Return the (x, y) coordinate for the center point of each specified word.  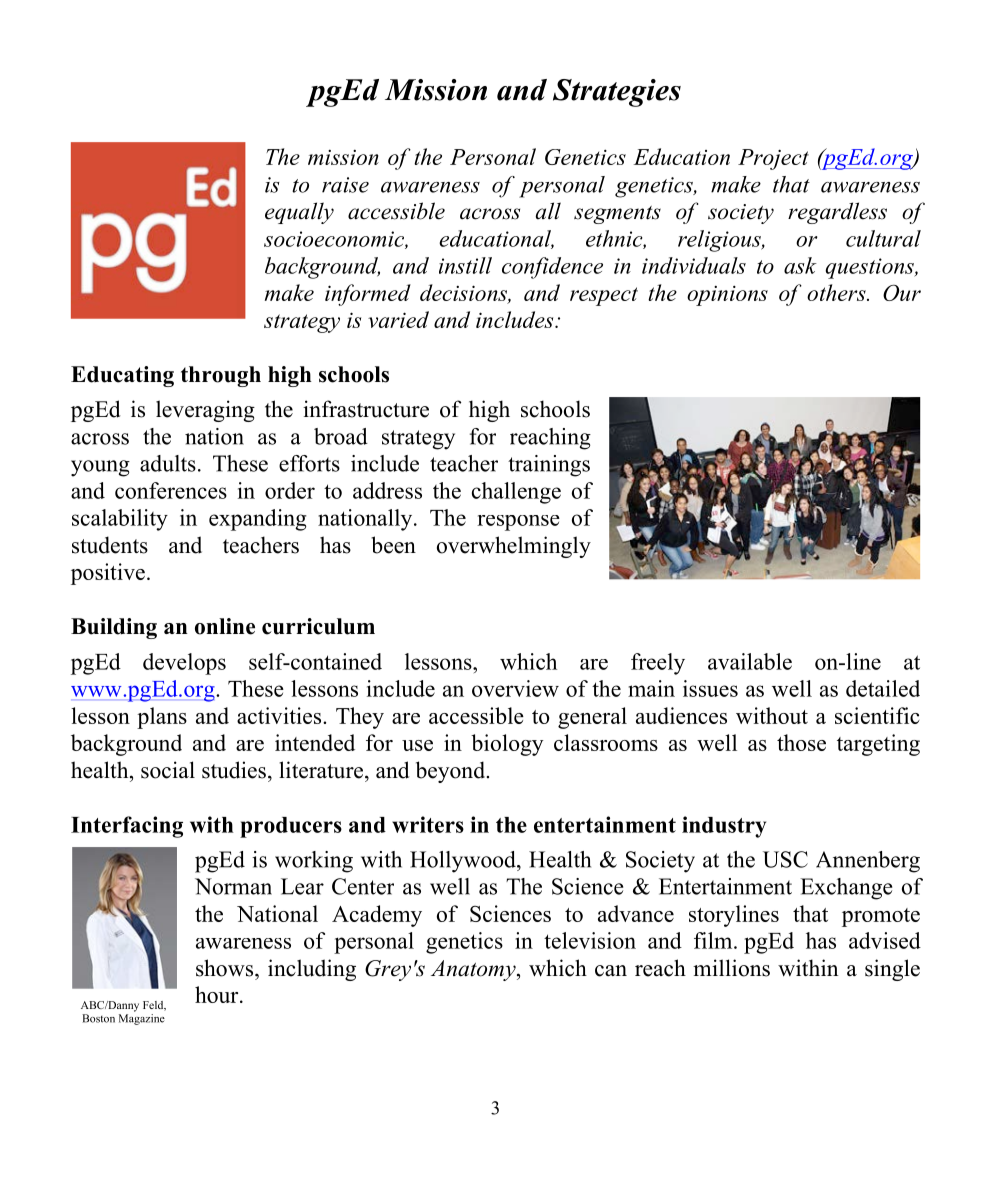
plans (162, 718)
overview (515, 688)
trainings (549, 466)
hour (218, 994)
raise (345, 185)
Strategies (617, 93)
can (611, 971)
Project (773, 159)
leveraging (205, 411)
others (837, 292)
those (801, 742)
